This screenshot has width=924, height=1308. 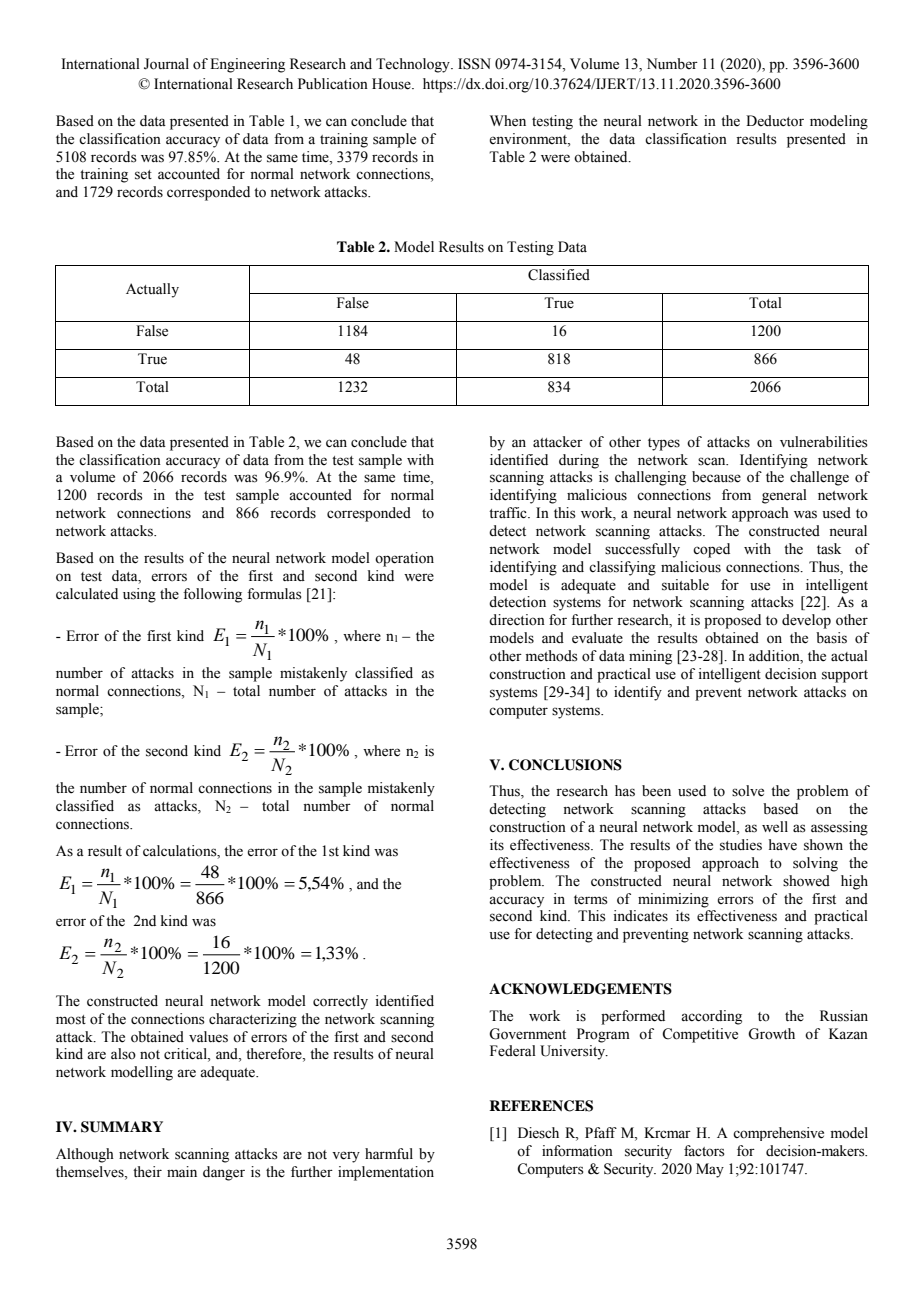 What do you see at coordinates (508, 121) in the screenshot?
I see `When` at bounding box center [508, 121].
